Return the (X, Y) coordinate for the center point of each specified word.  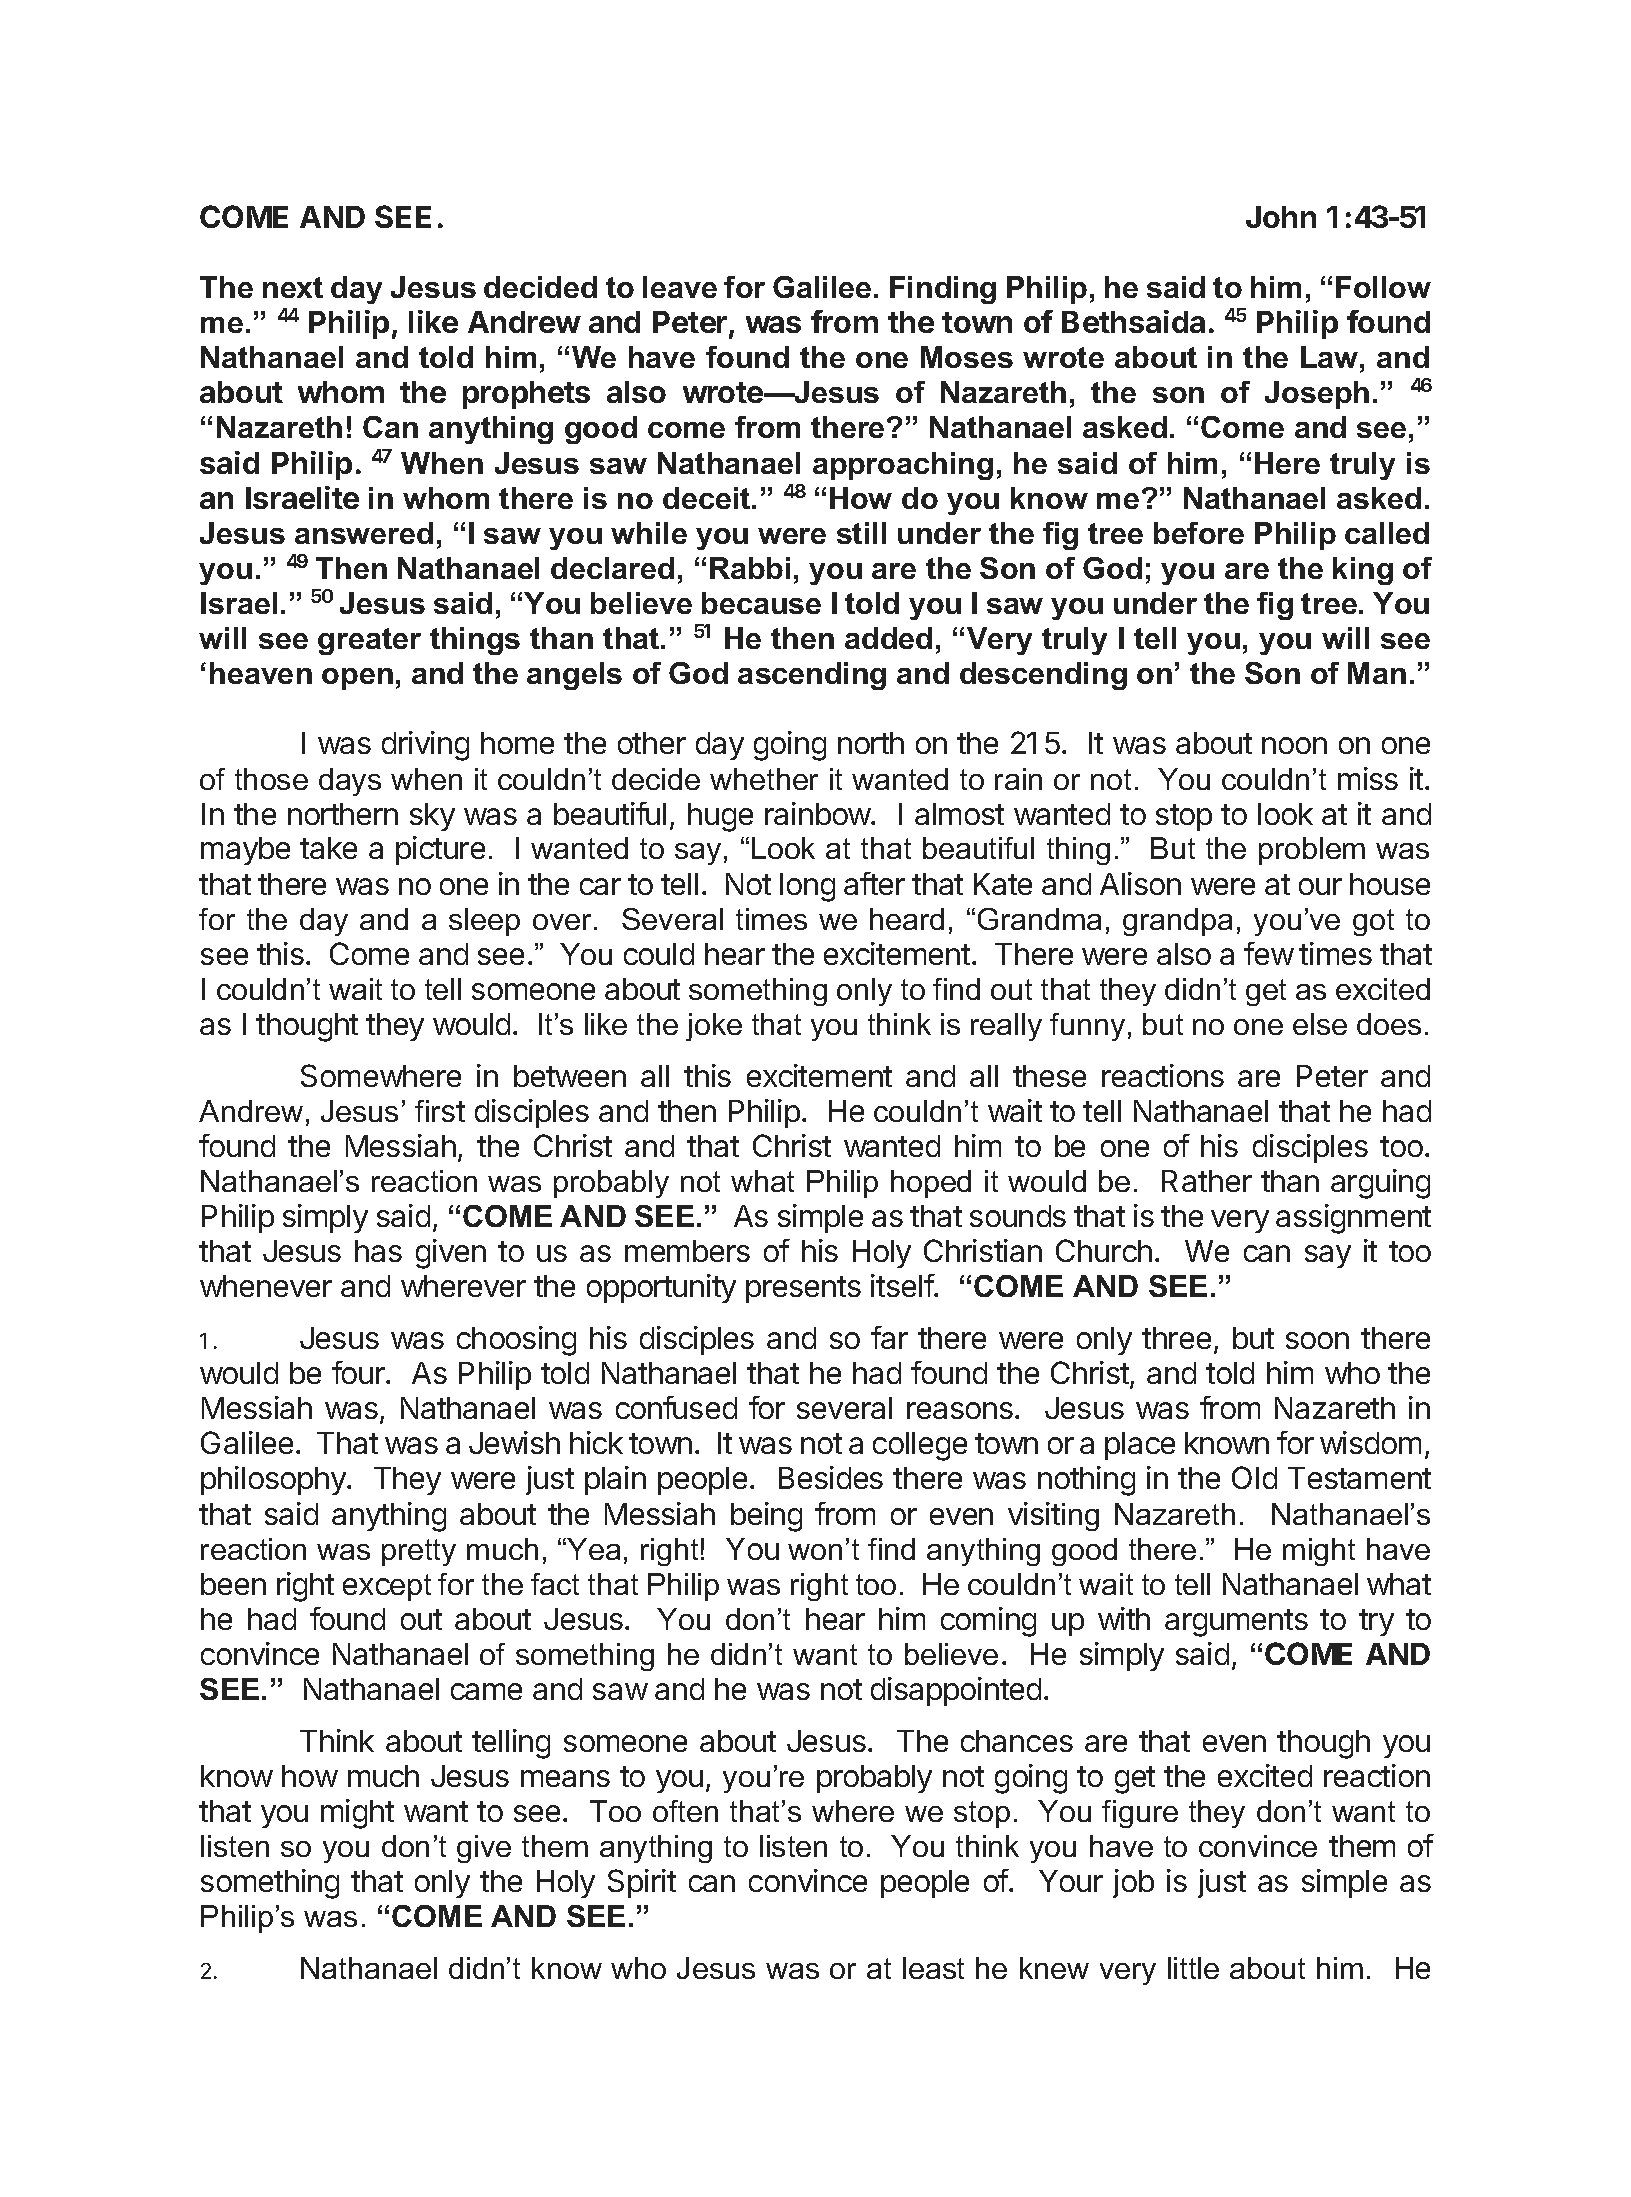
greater (369, 641)
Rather (1207, 1181)
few (1269, 953)
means (565, 1778)
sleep (484, 922)
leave (680, 287)
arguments (1236, 1623)
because (761, 603)
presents (803, 1289)
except (387, 1587)
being (766, 1517)
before (1199, 533)
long (807, 887)
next (293, 287)
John (1281, 217)
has (378, 1251)
